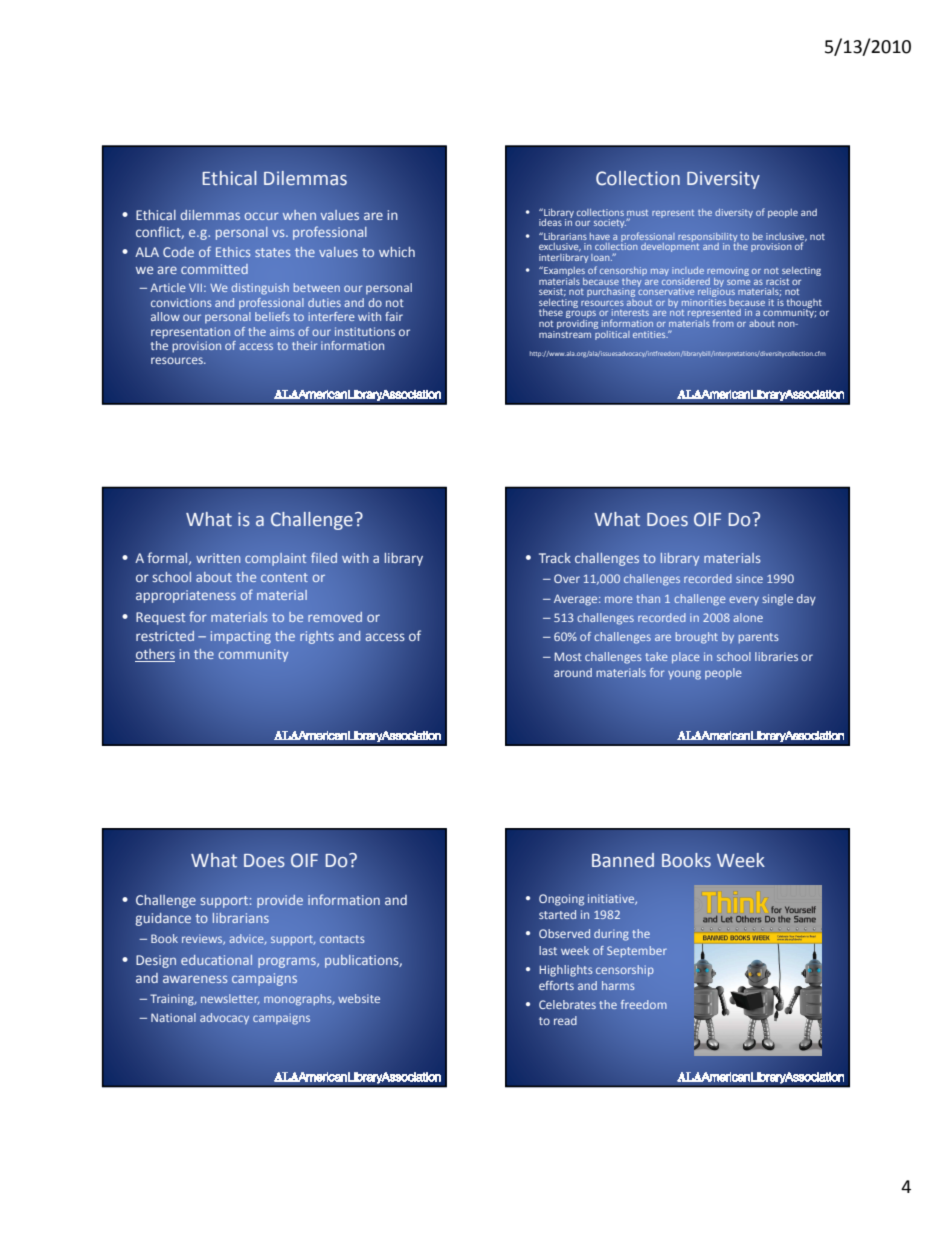 The image size is (952, 1233). What do you see at coordinates (555, 558) in the image?
I see `Track` at bounding box center [555, 558].
